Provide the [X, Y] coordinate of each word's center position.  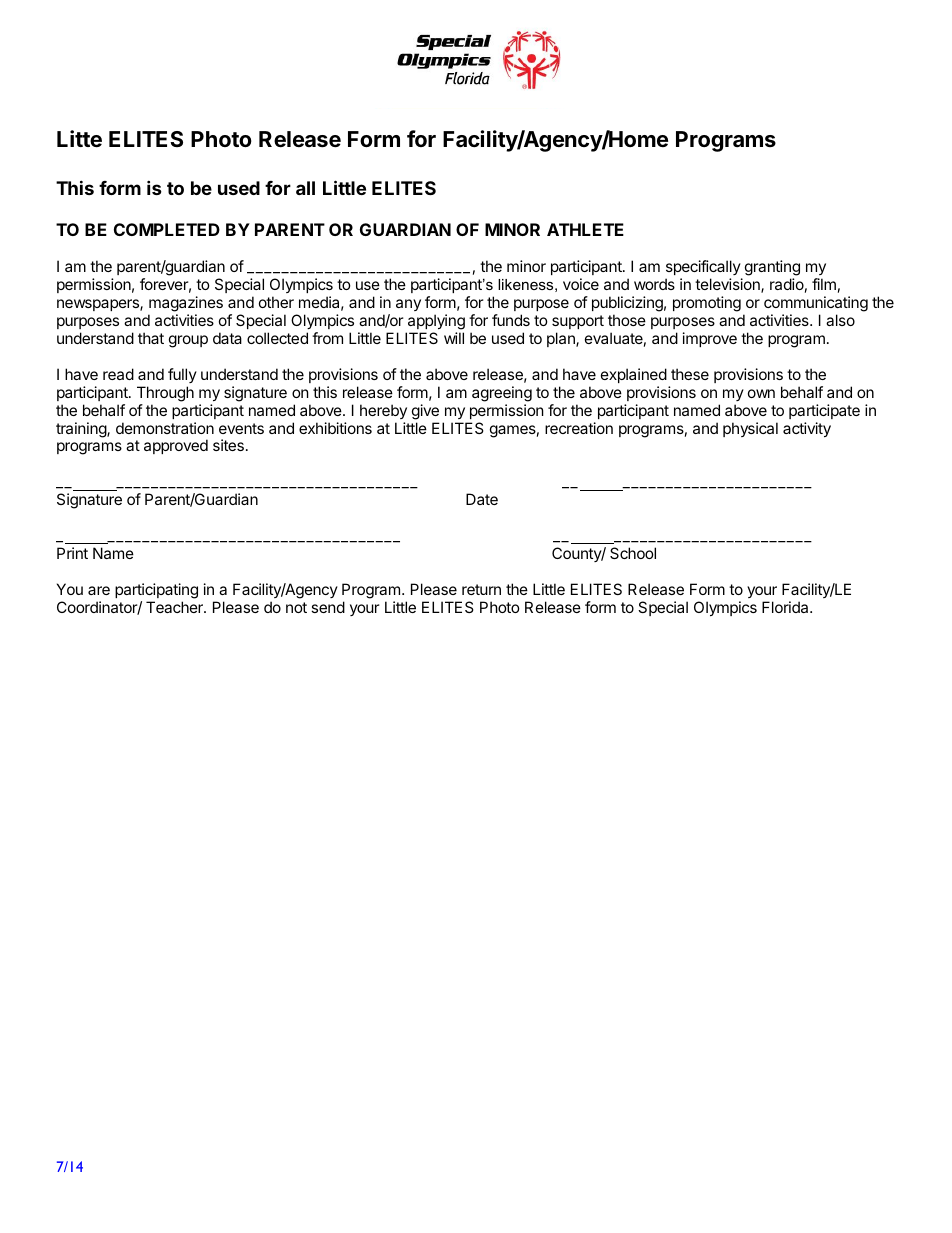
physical [750, 429]
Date [482, 499]
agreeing [502, 394]
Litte [79, 139]
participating [156, 591]
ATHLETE [585, 229]
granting [772, 269]
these [690, 374]
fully [182, 375]
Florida [786, 607]
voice [581, 284]
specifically [704, 269]
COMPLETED [167, 229]
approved [176, 446]
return [481, 589]
